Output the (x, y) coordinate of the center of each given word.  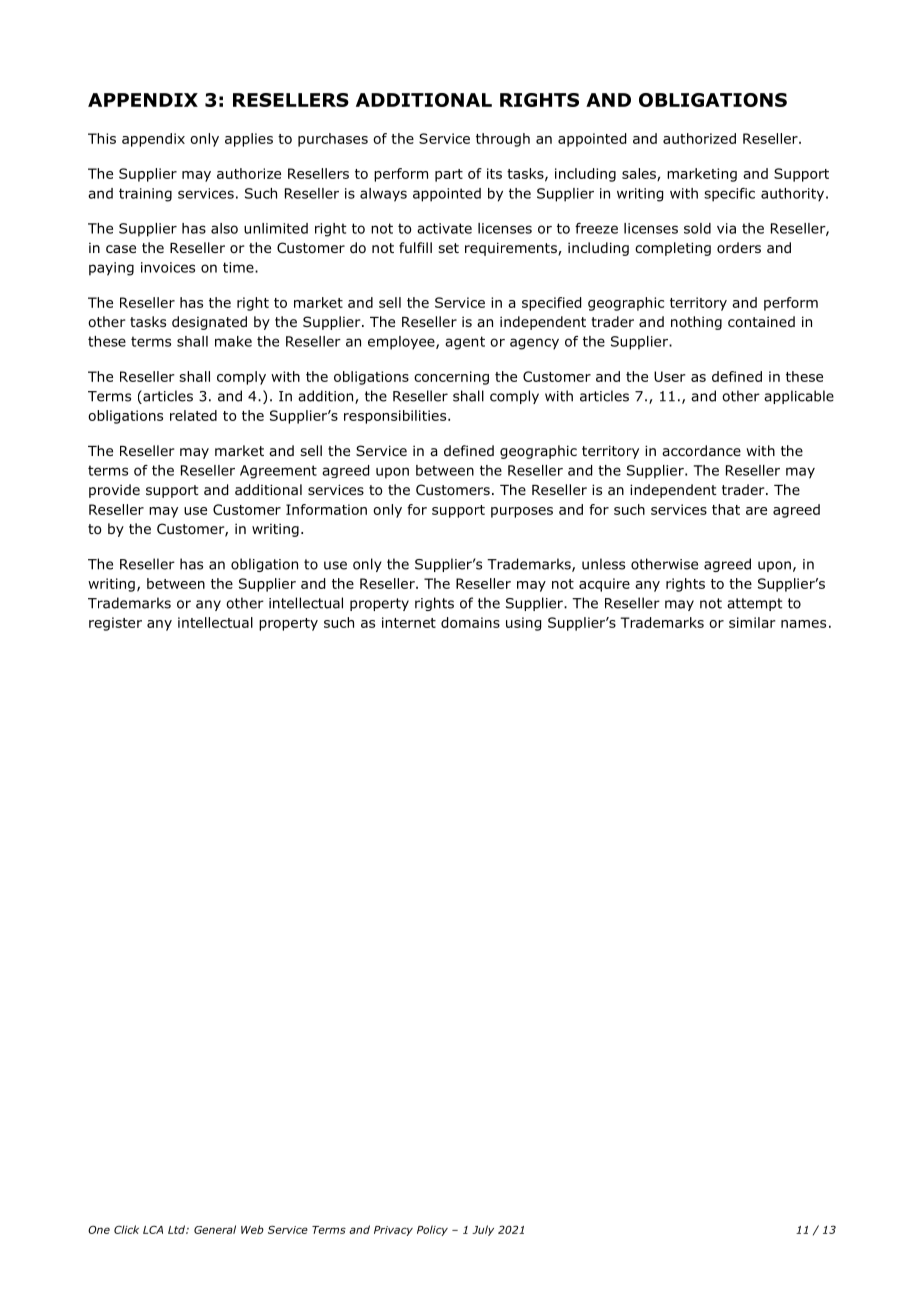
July (483, 1230)
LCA (153, 1229)
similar (752, 622)
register (115, 624)
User (670, 376)
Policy (432, 1230)
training (145, 195)
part (449, 175)
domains (470, 622)
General (215, 1229)
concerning (451, 378)
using (523, 624)
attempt (755, 604)
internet (409, 622)
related (193, 415)
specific (729, 195)
